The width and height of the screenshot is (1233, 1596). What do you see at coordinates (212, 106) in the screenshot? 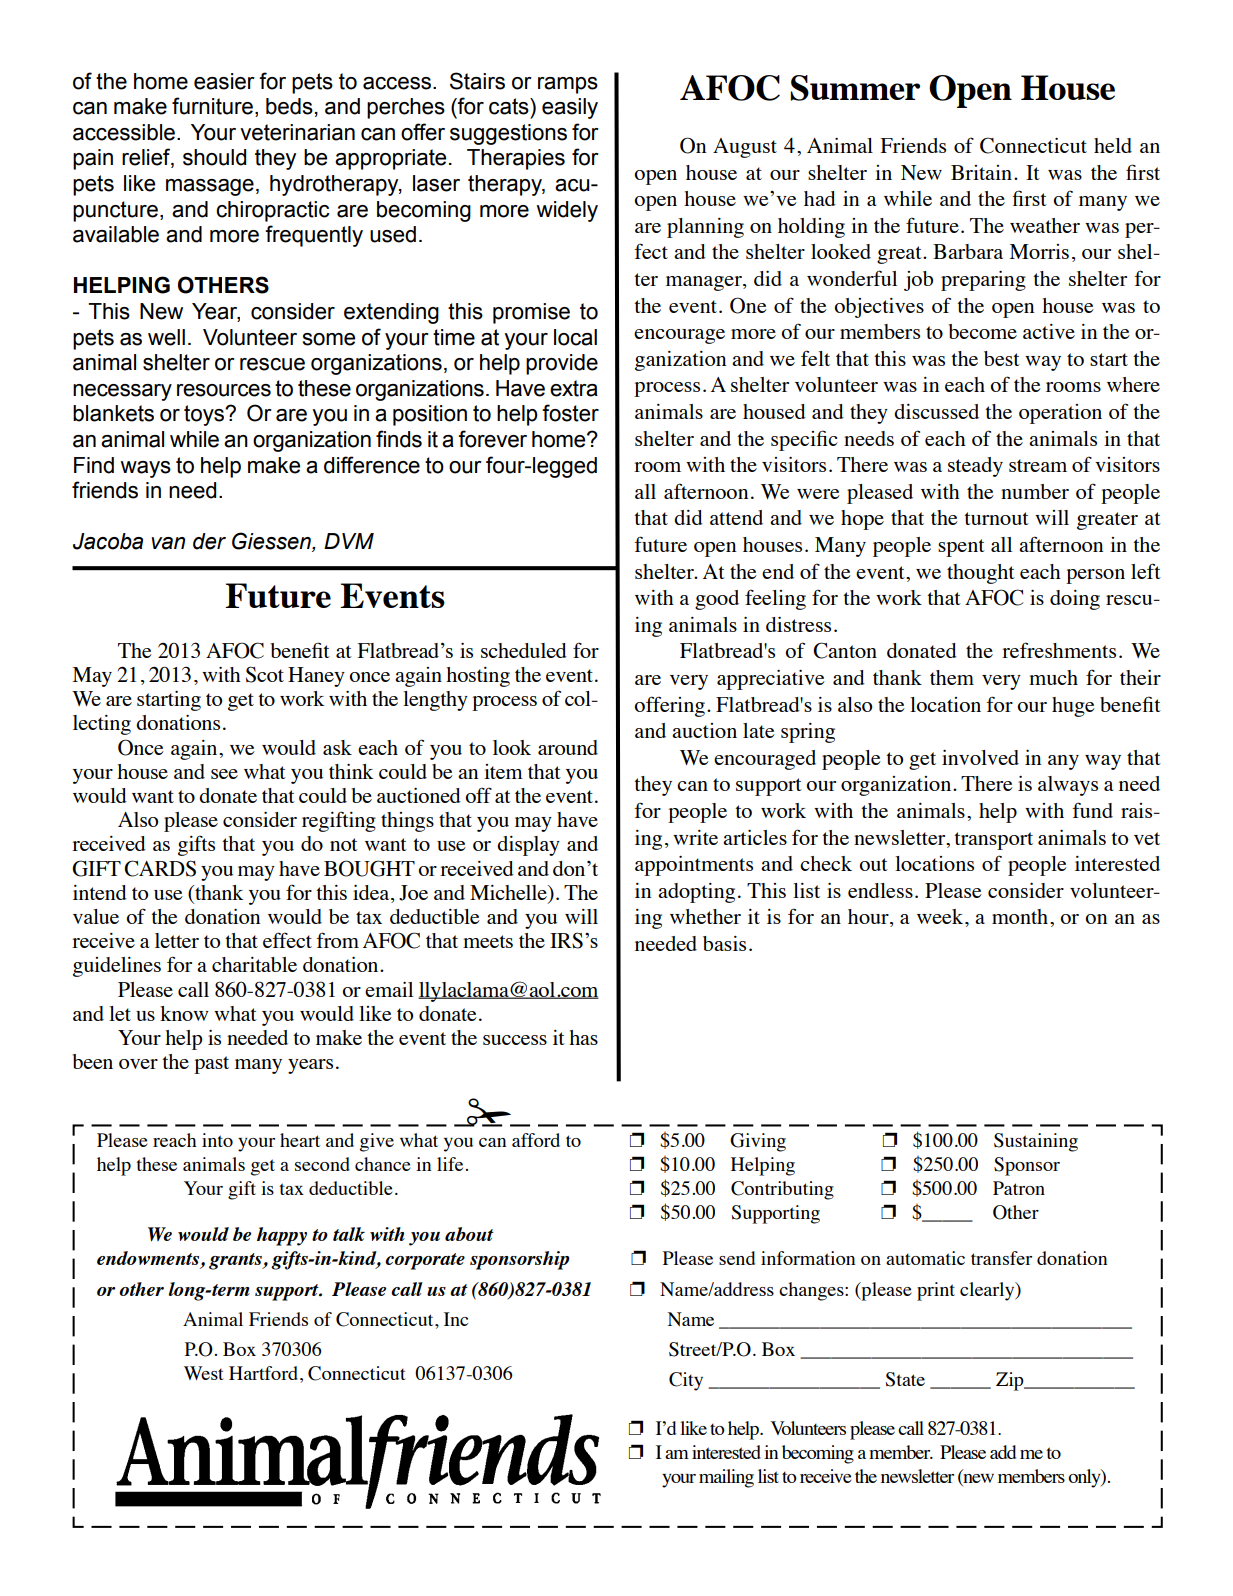
I see `furniture` at bounding box center [212, 106].
